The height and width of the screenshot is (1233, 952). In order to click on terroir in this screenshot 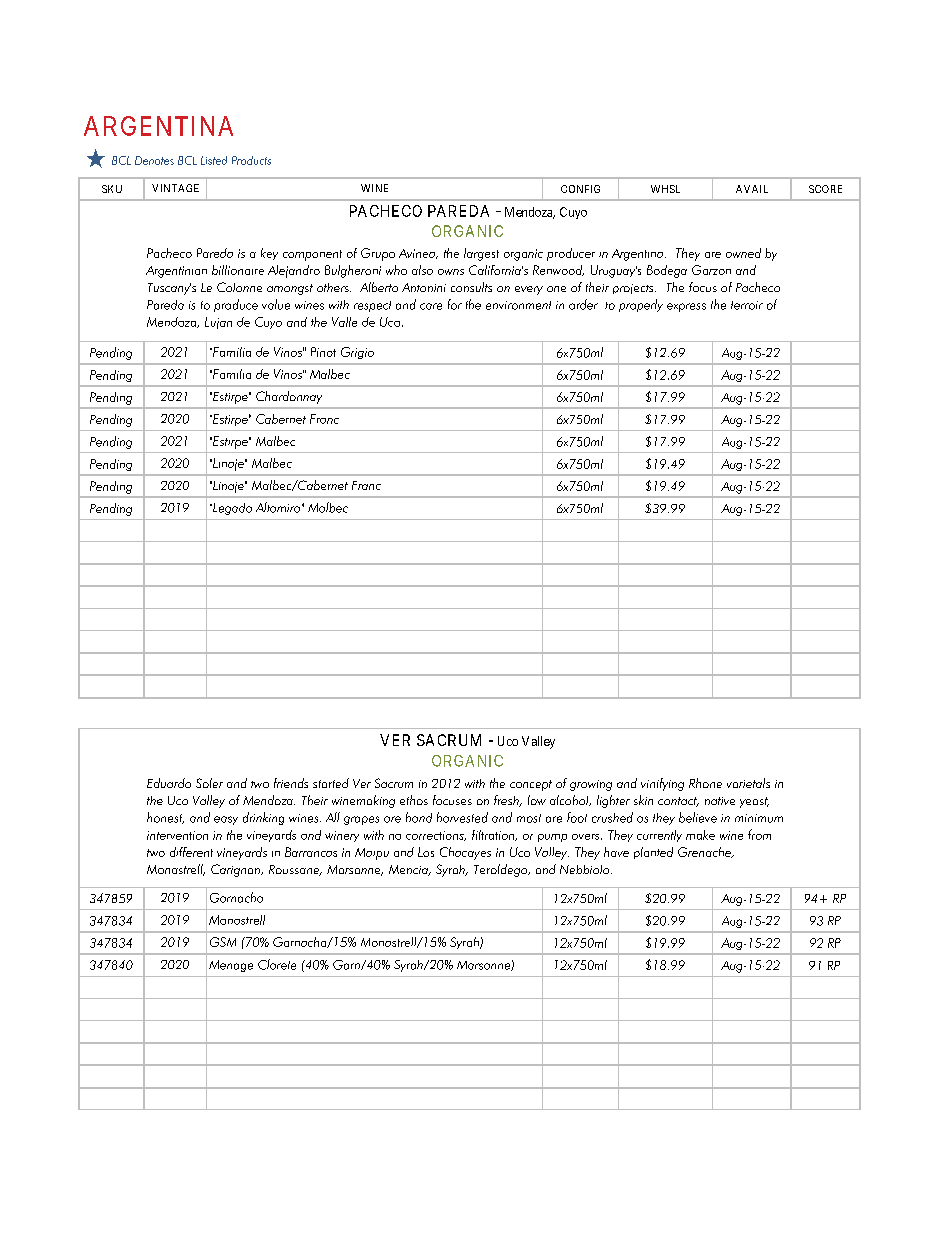, I will do `click(747, 305)`.
